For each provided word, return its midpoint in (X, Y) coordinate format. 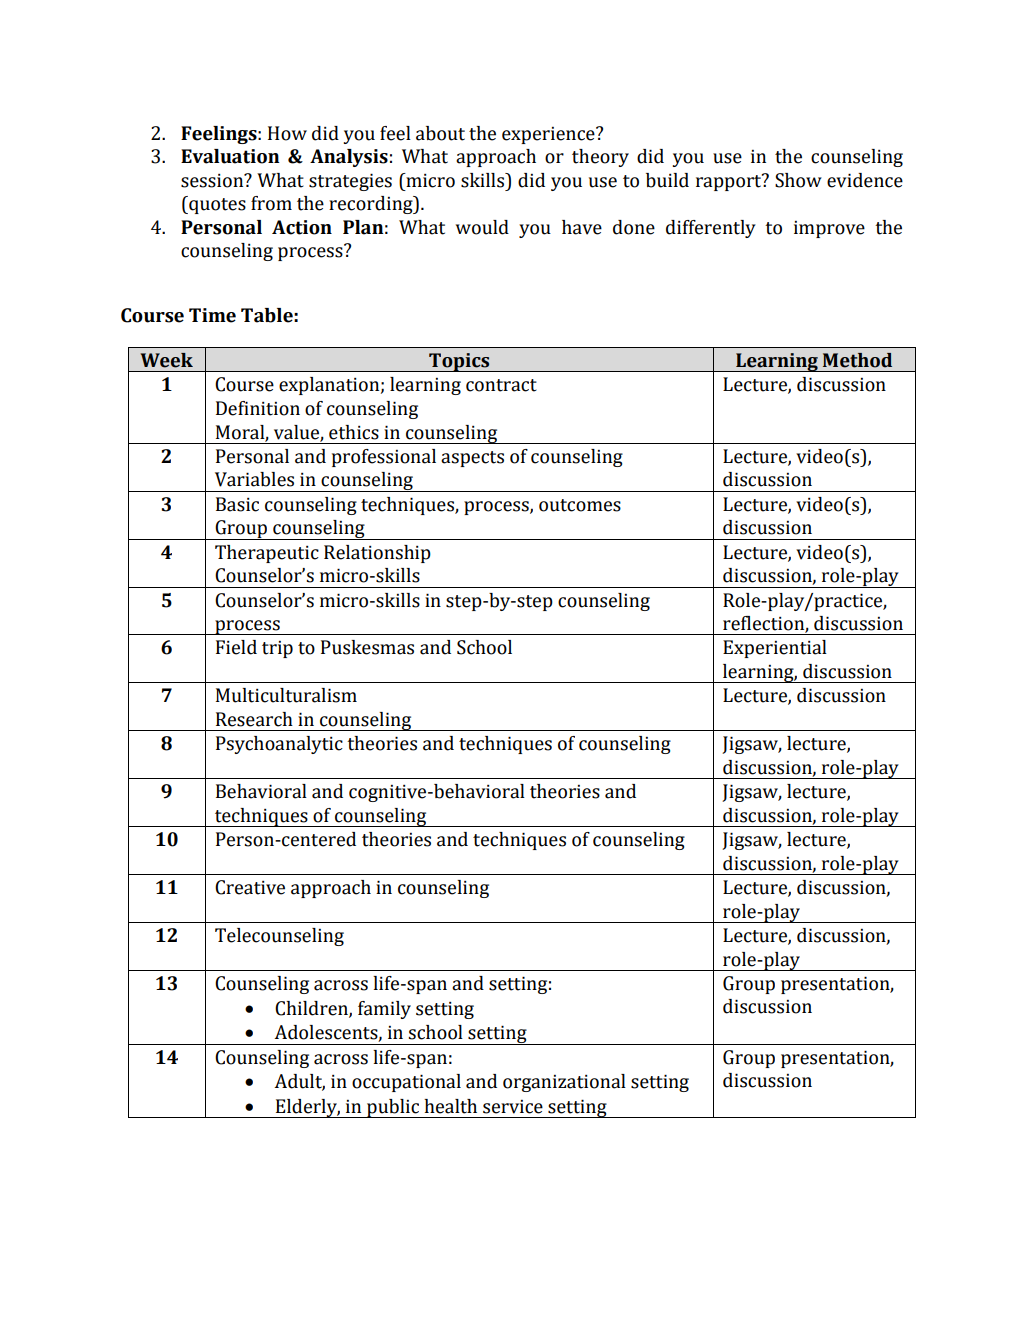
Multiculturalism (286, 695)
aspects (472, 459)
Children (312, 1009)
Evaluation (230, 156)
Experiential (775, 649)
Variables (254, 479)
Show (798, 180)
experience (549, 135)
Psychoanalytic (279, 745)
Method (857, 360)
